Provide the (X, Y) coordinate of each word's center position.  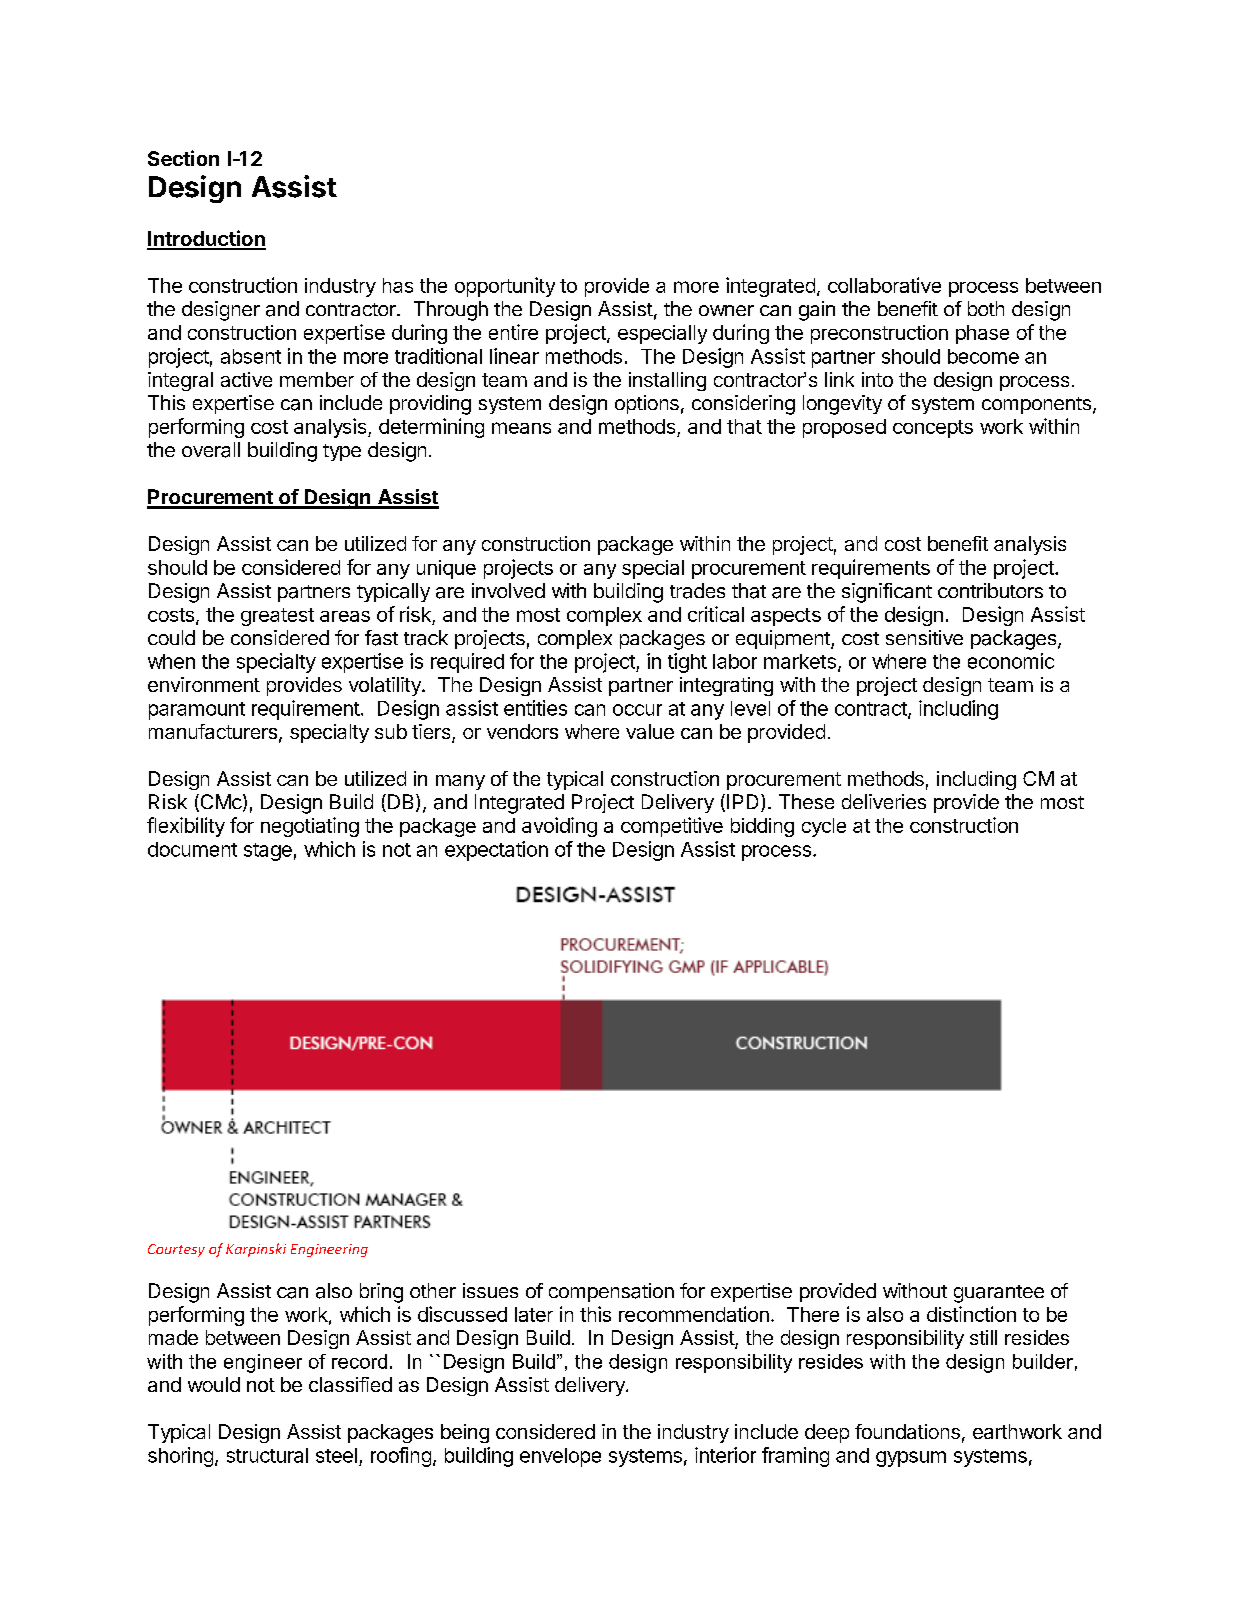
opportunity (505, 287)
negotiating (310, 827)
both (986, 308)
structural (267, 1455)
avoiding (559, 827)
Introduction (206, 239)
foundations (907, 1431)
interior (725, 1455)
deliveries (884, 801)
